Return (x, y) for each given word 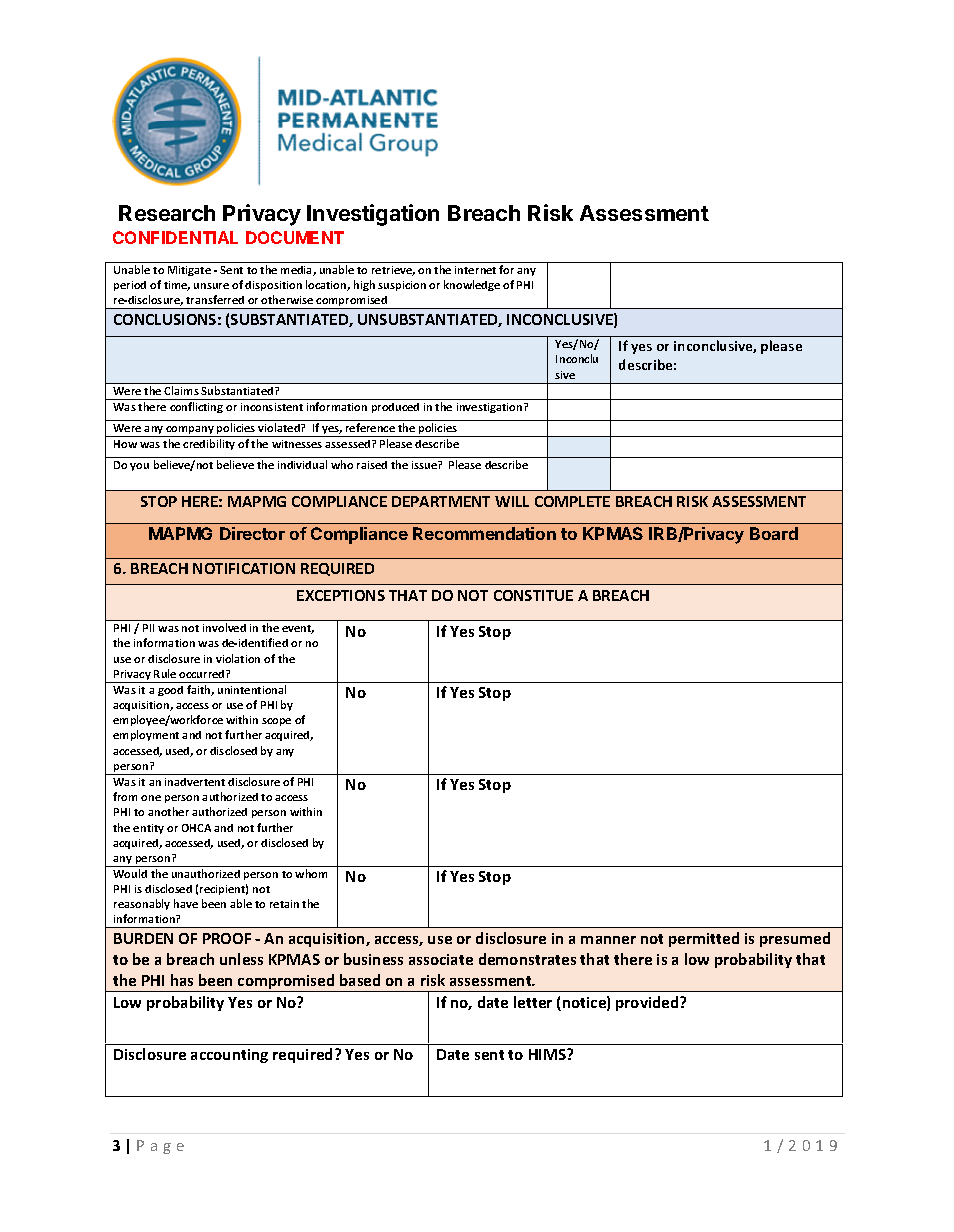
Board (774, 533)
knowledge (472, 285)
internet (475, 270)
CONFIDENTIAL (175, 237)
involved (224, 627)
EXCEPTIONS (341, 595)
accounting (229, 1056)
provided (648, 1003)
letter (533, 1002)
